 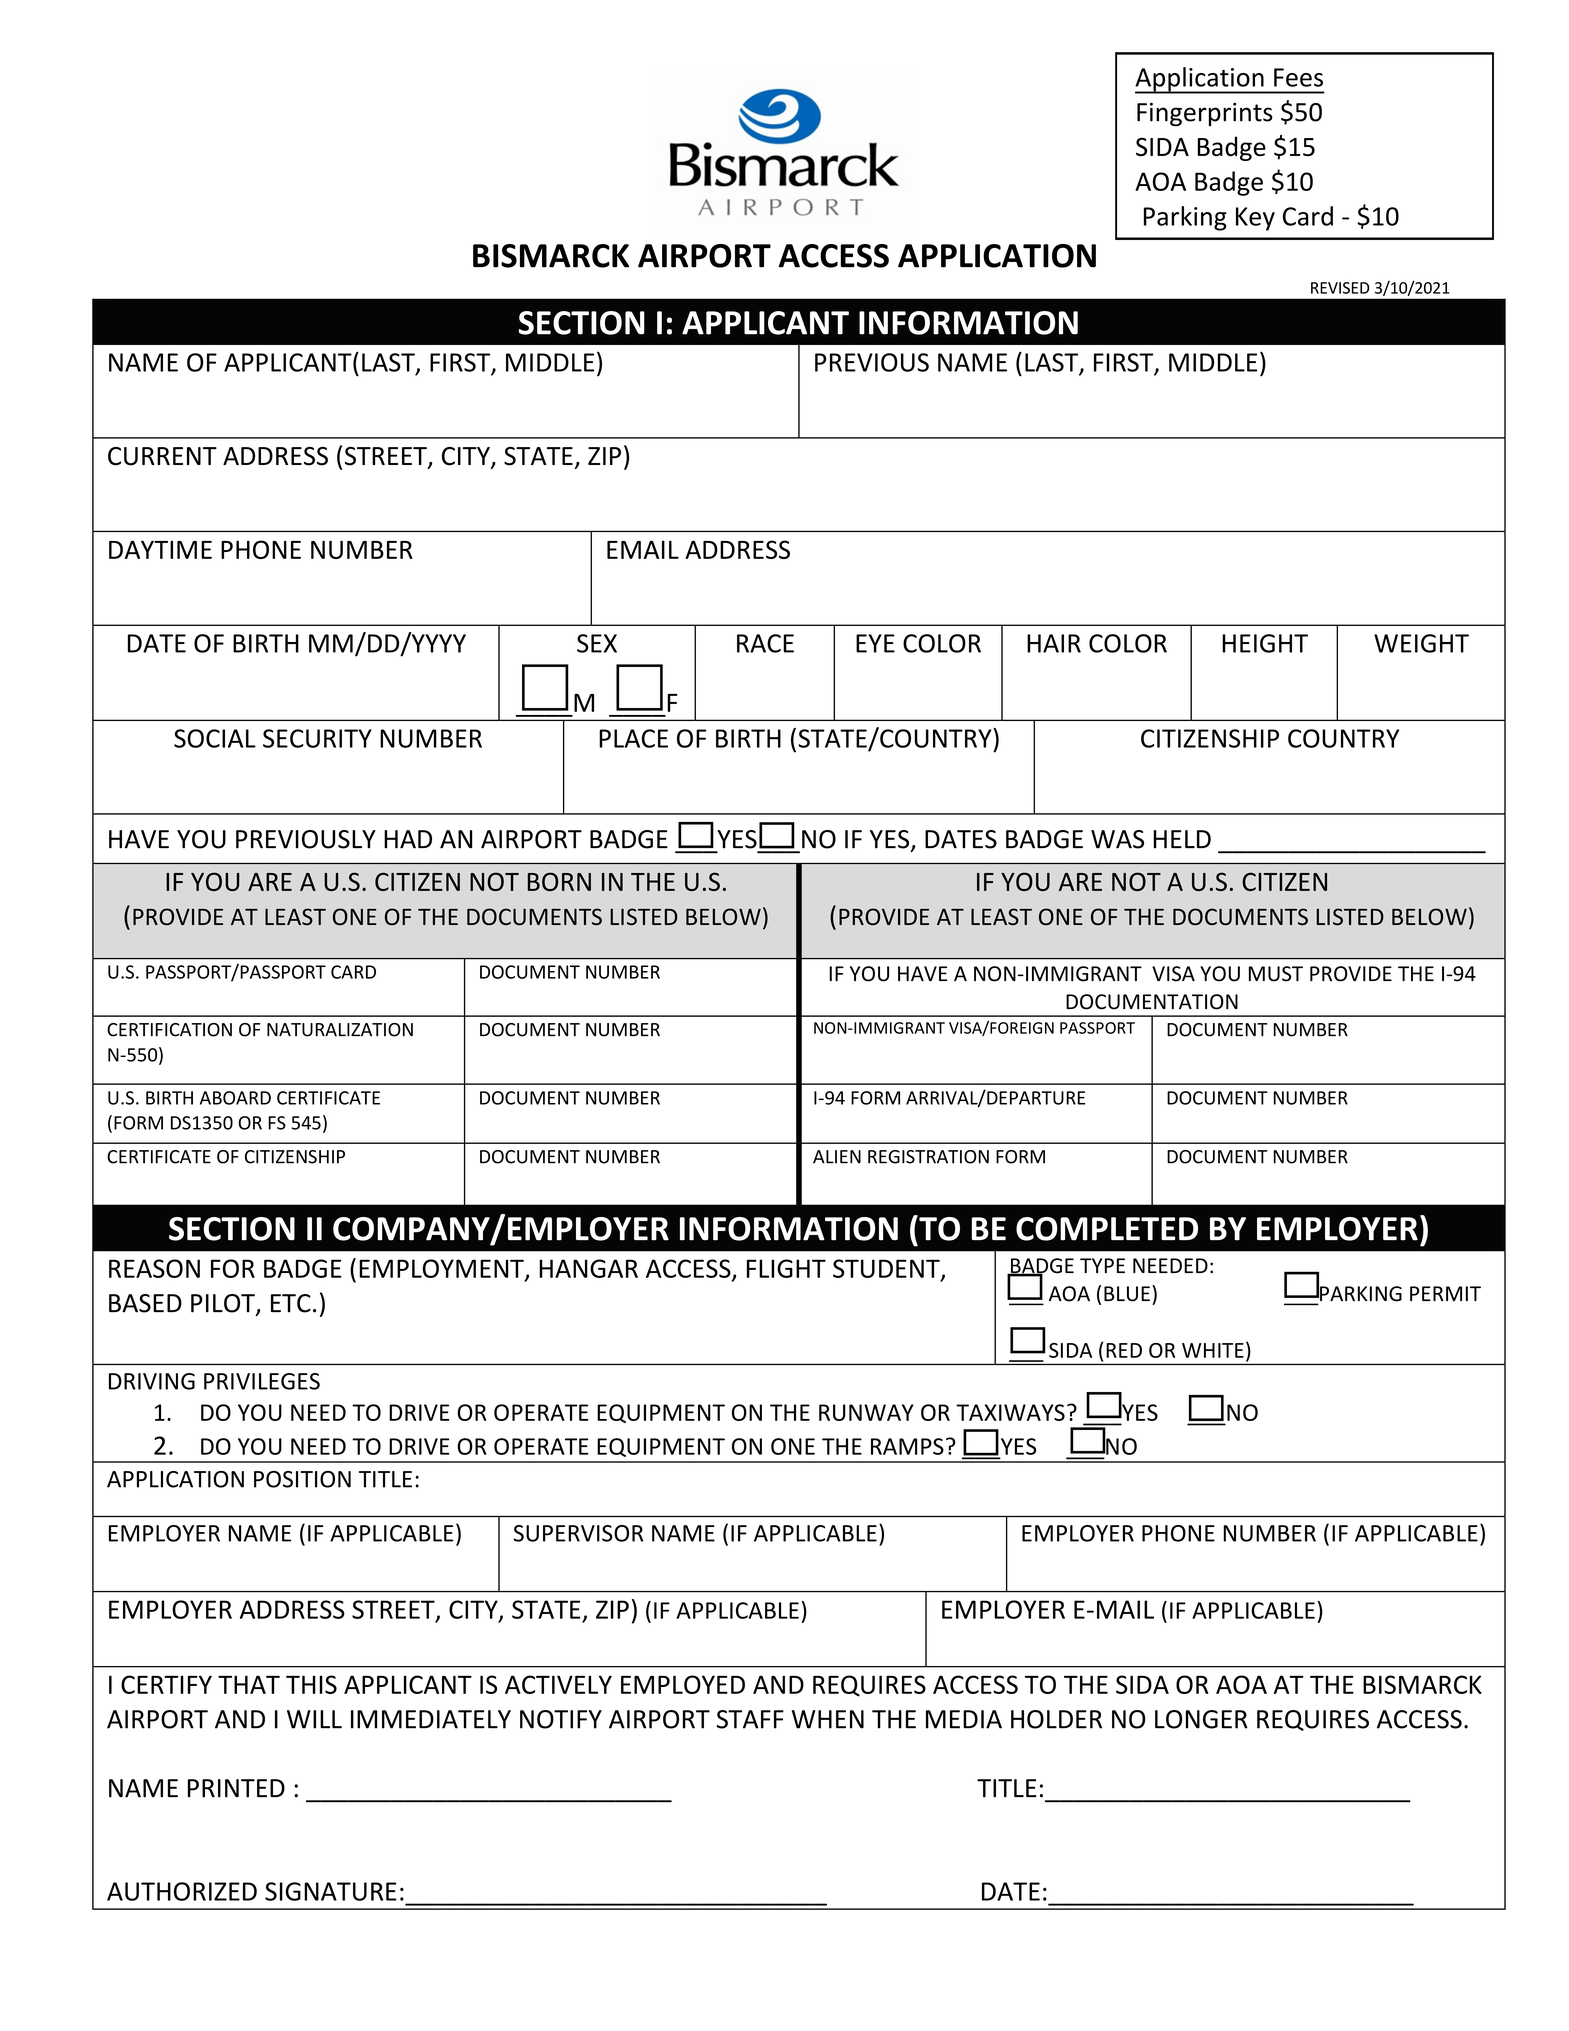 What do you see at coordinates (1276, 974) in the screenshot?
I see `MUST` at bounding box center [1276, 974].
